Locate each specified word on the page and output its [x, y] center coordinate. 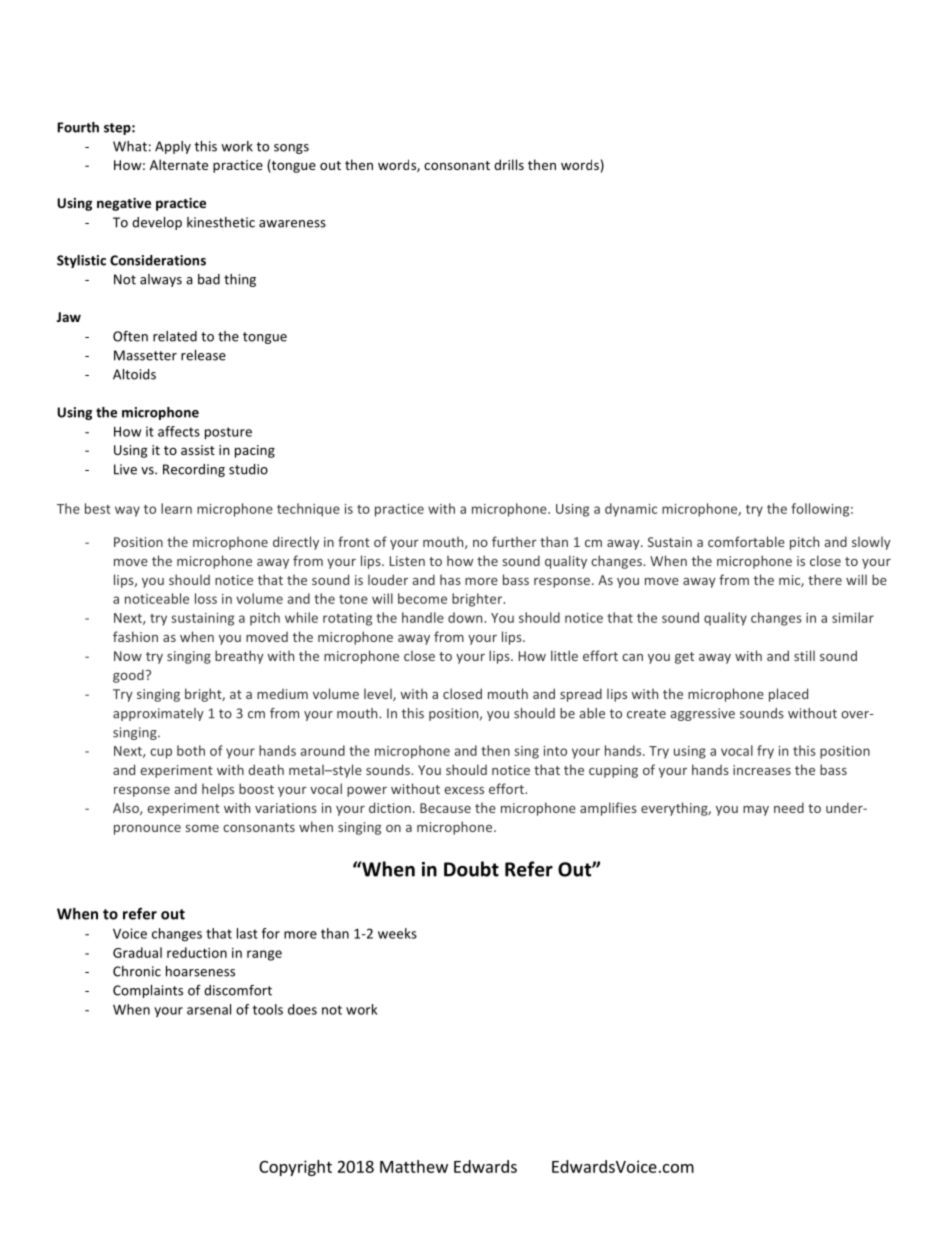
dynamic [631, 510]
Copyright [295, 1168]
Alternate [179, 164]
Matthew [414, 1166]
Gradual [137, 952]
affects [179, 431]
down [466, 617]
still [804, 655]
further [514, 541]
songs [291, 149]
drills [509, 164]
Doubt [471, 869]
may [756, 811]
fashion [135, 636]
